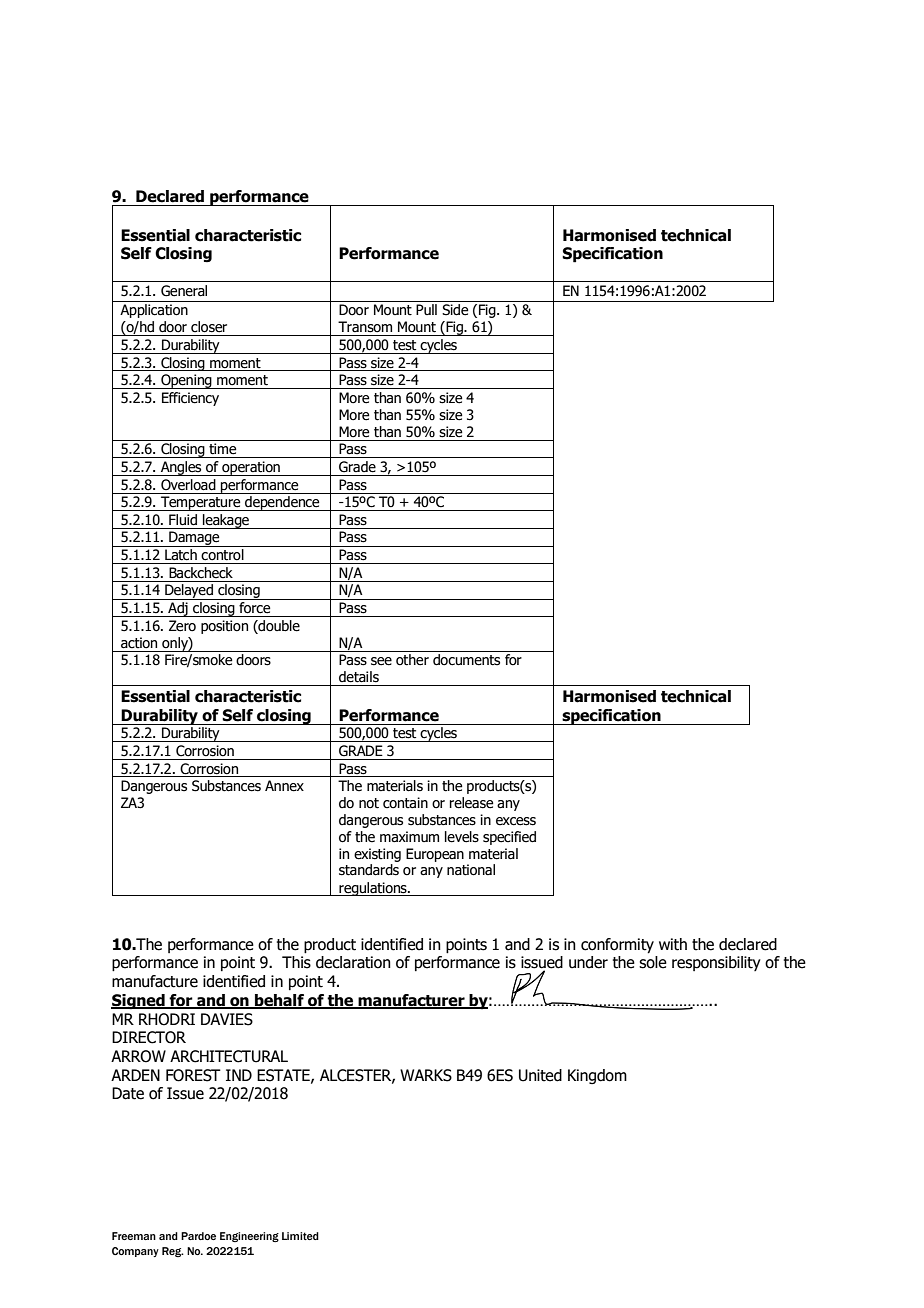  I want to click on Pull, so click(426, 309).
